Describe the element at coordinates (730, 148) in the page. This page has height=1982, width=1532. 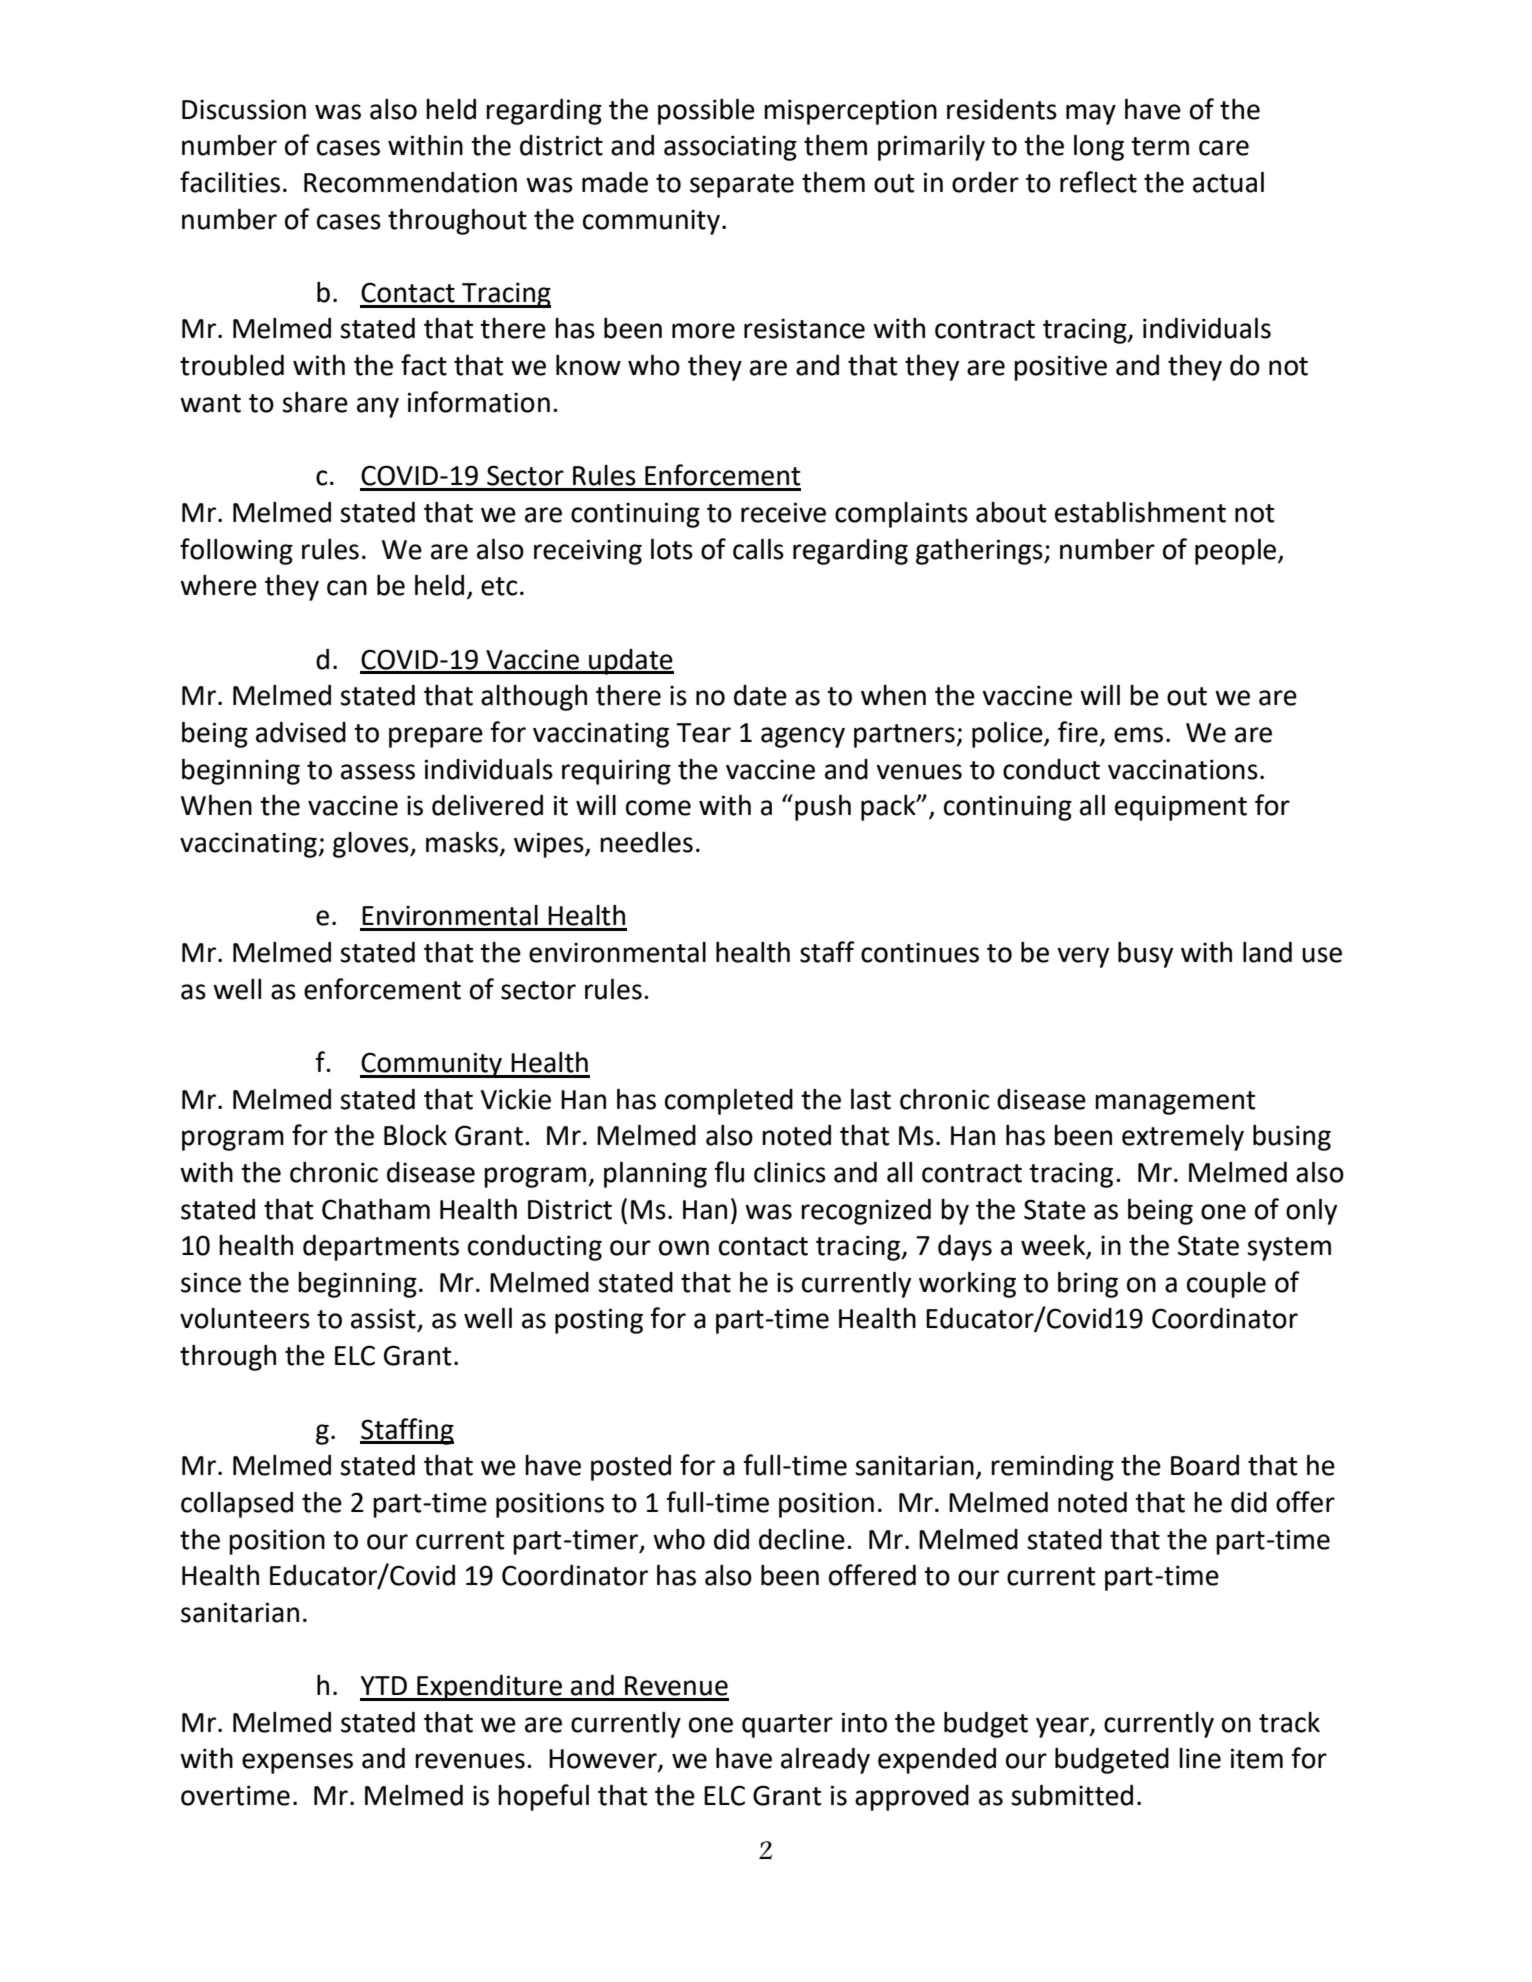
I see `associating` at that location.
